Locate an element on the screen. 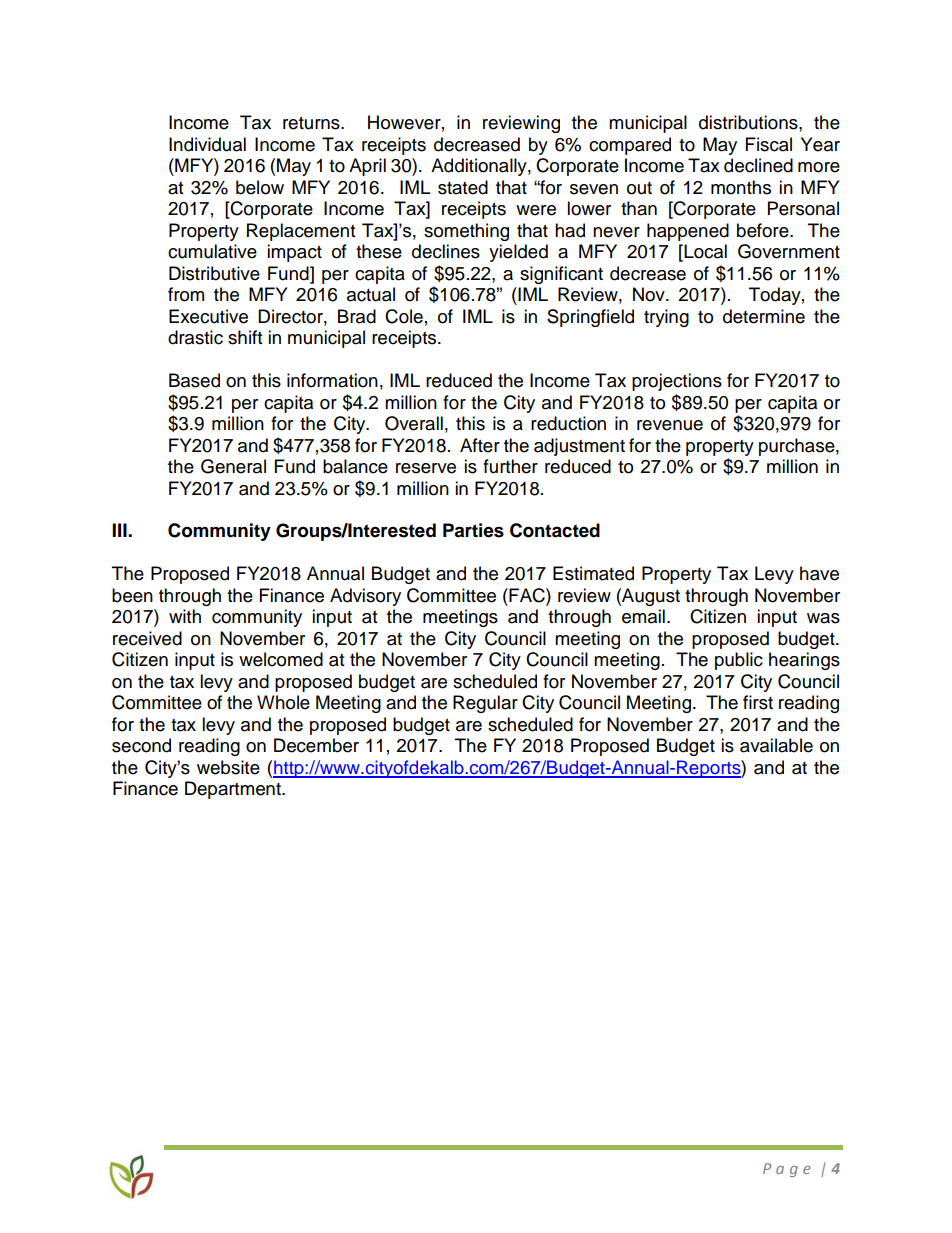 This screenshot has height=1233, width=952. Regular is located at coordinates (485, 704).
